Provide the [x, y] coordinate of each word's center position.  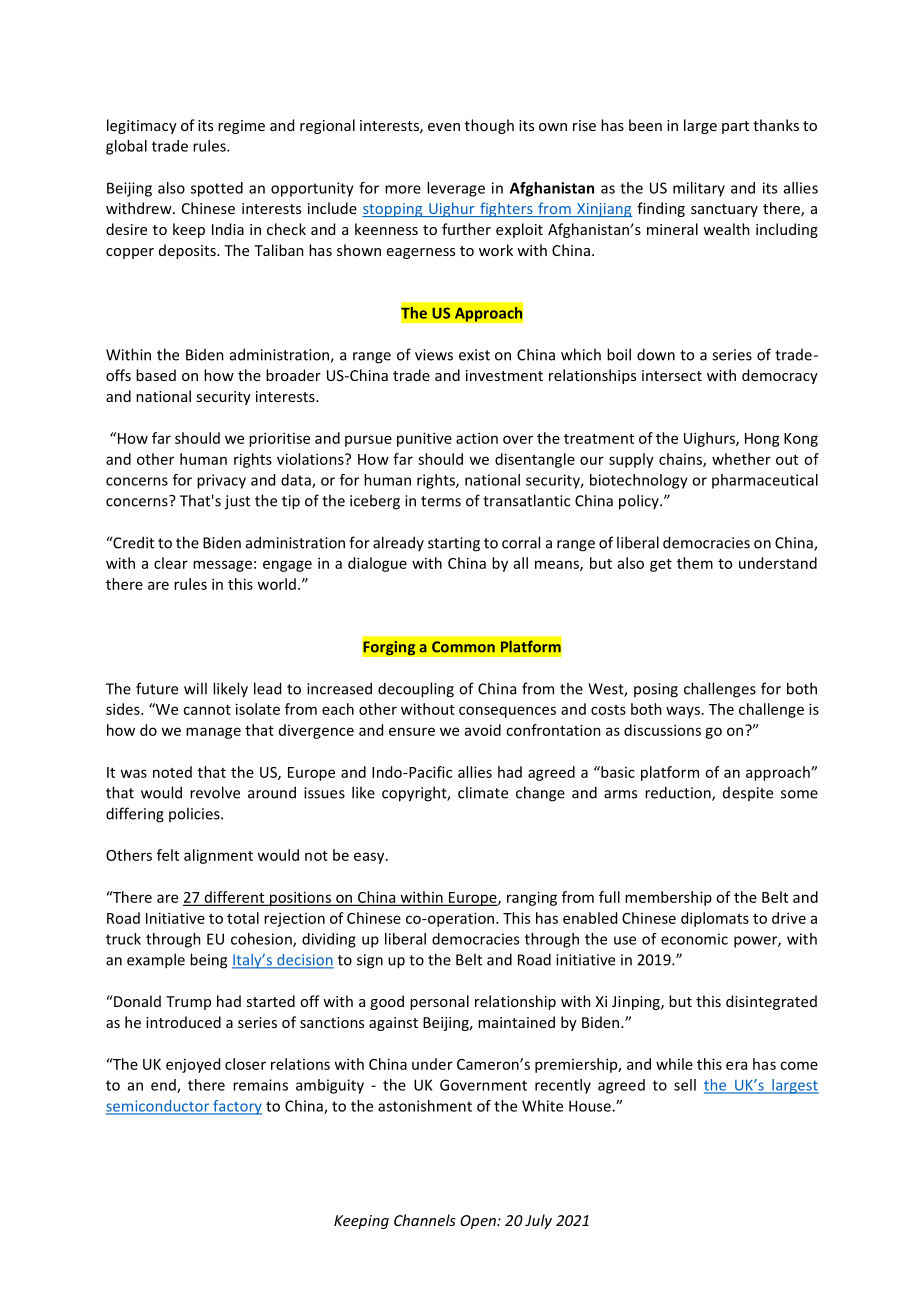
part [735, 127]
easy [370, 858]
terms [441, 501]
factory [236, 1107]
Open [479, 1222]
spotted [217, 189]
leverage [456, 189]
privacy [221, 481]
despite [748, 794]
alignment [218, 856]
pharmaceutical [765, 481]
